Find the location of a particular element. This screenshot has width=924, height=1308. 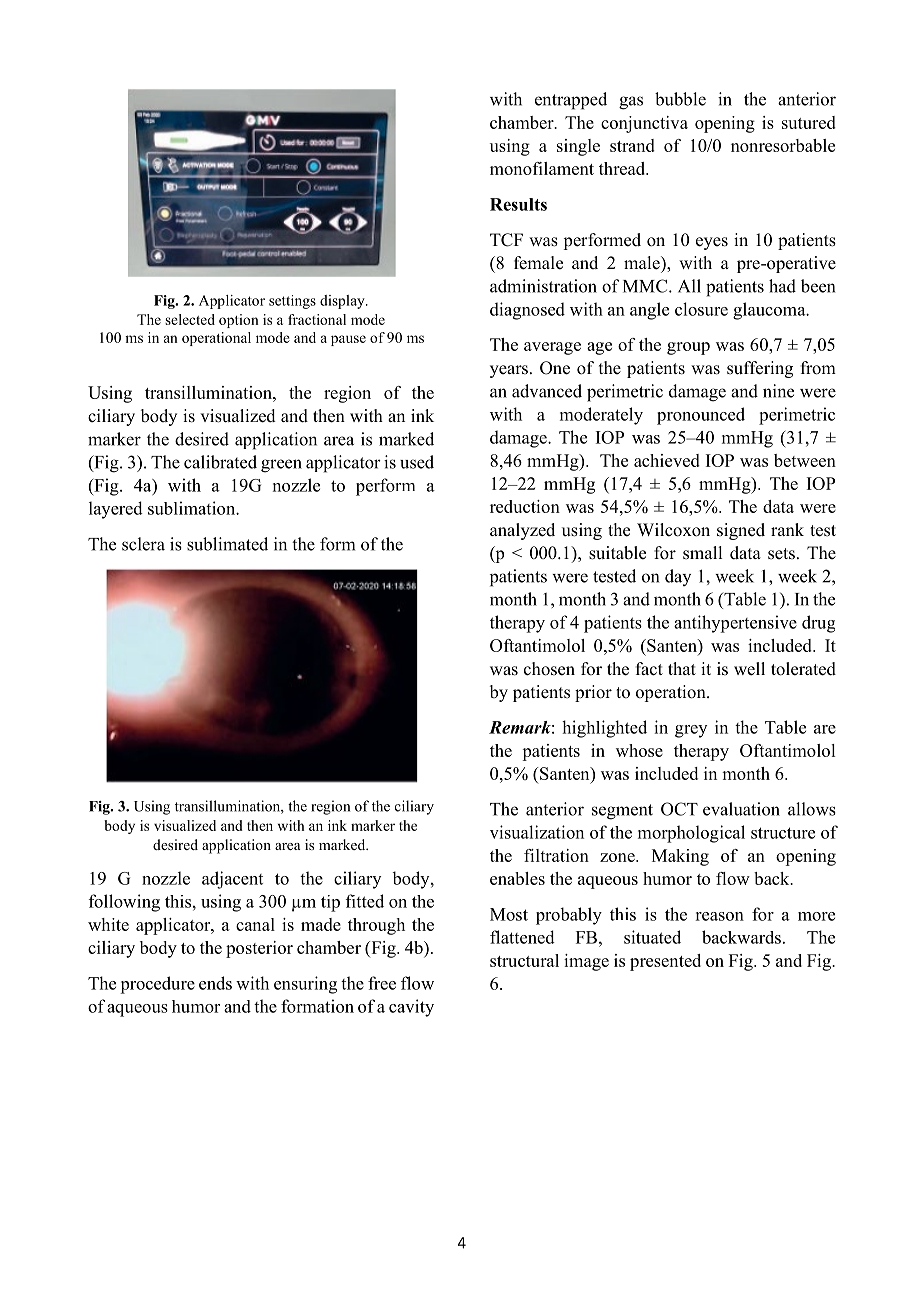

small is located at coordinates (702, 553).
